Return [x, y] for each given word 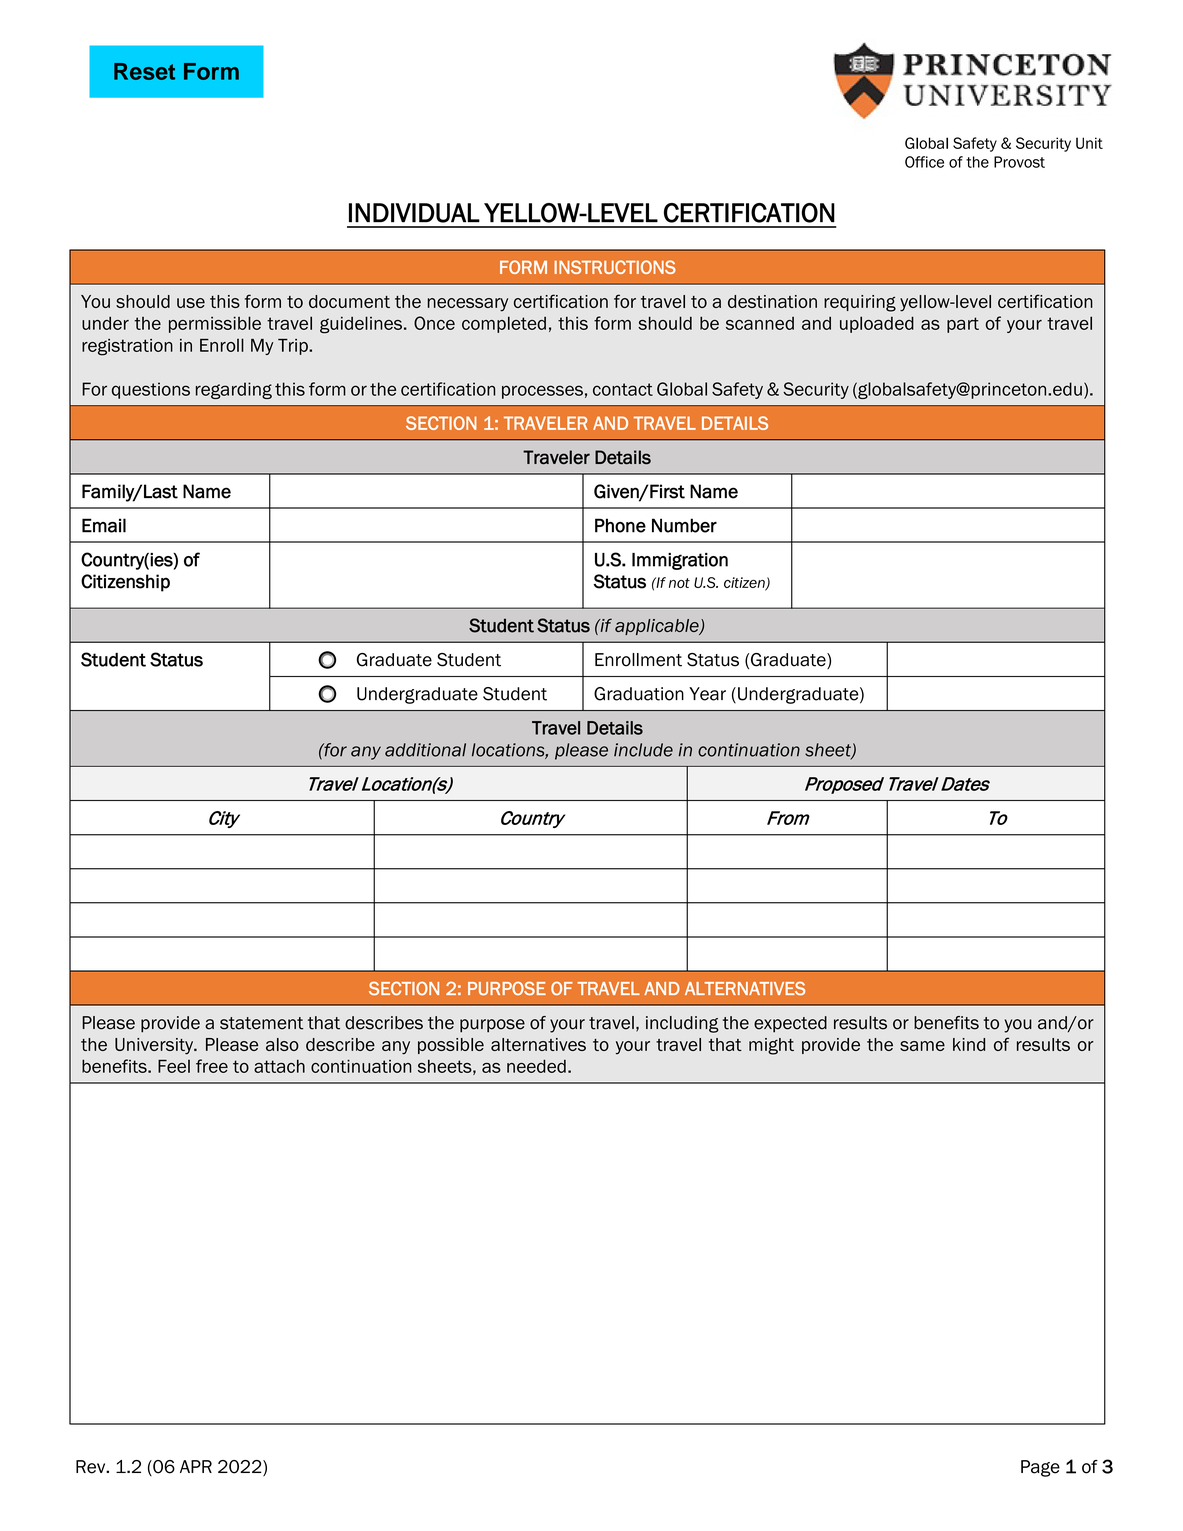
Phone [620, 525]
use [191, 303]
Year [707, 694]
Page [1040, 1468]
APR [196, 1466]
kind [969, 1044]
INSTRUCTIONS [615, 267]
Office [924, 162]
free [212, 1066]
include [643, 750]
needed [536, 1066]
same [922, 1046]
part [963, 325]
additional [425, 750]
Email [104, 525]
